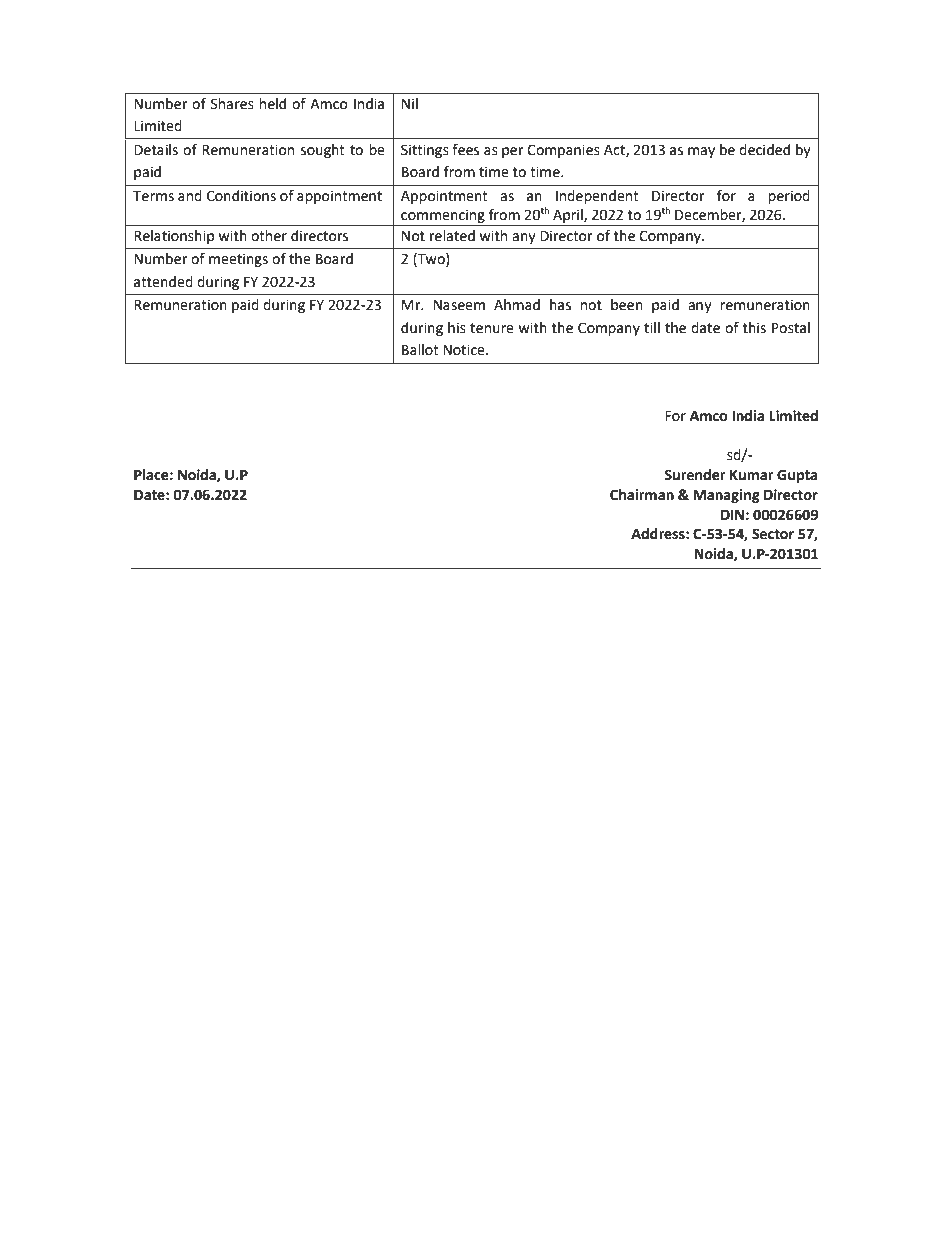 The image size is (952, 1233). I want to click on Chairman, so click(642, 495).
